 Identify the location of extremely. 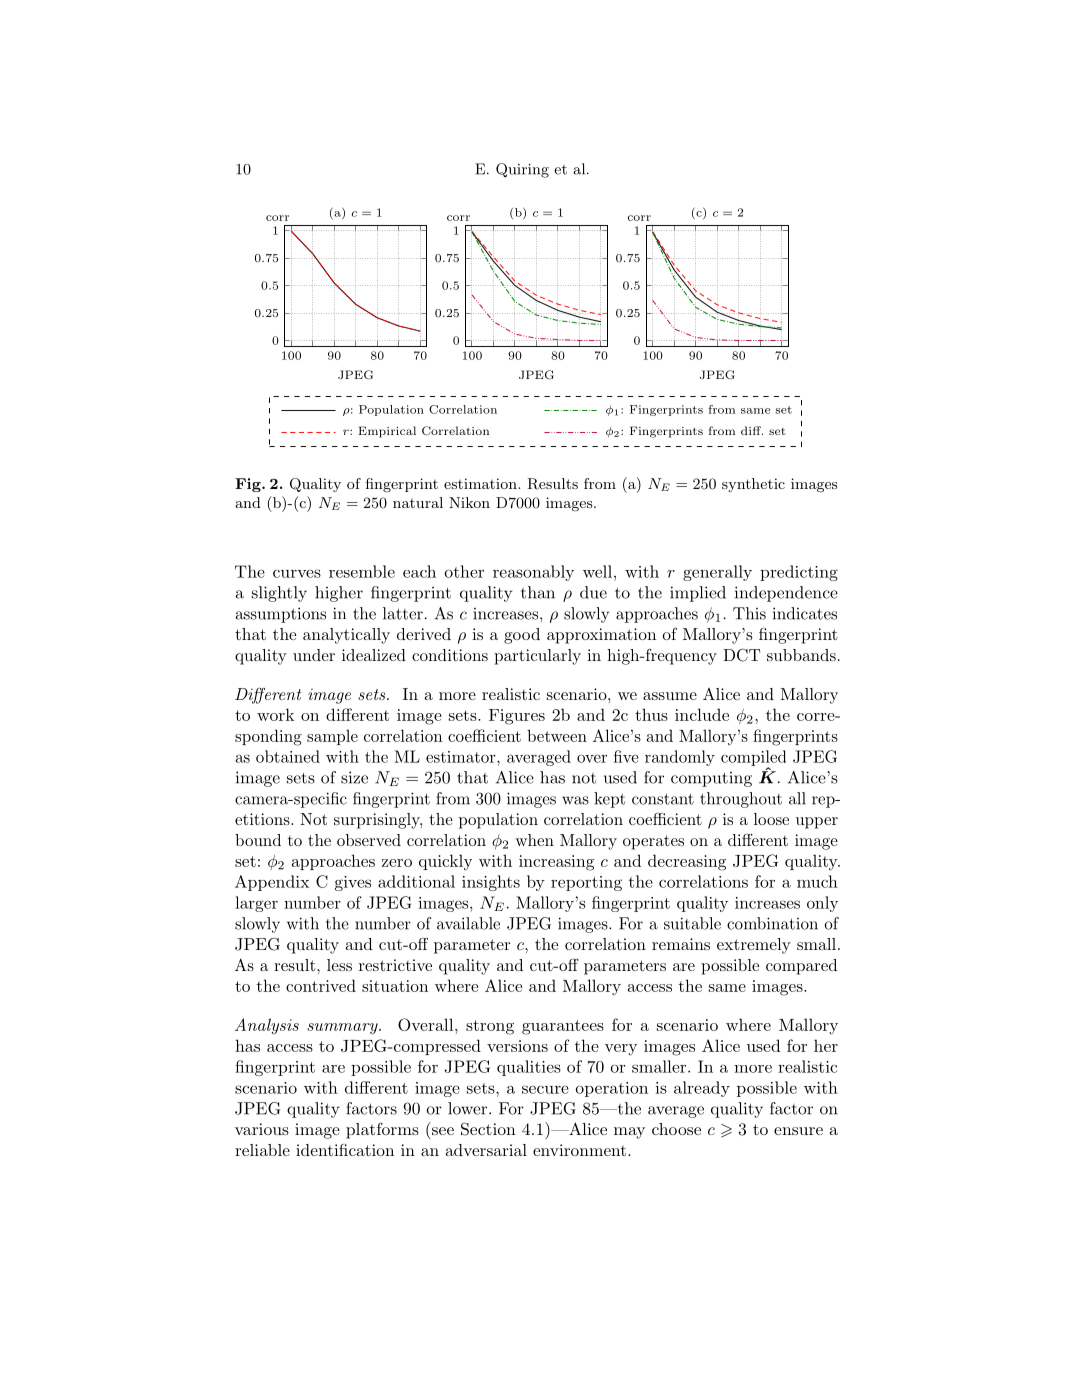
(754, 946).
